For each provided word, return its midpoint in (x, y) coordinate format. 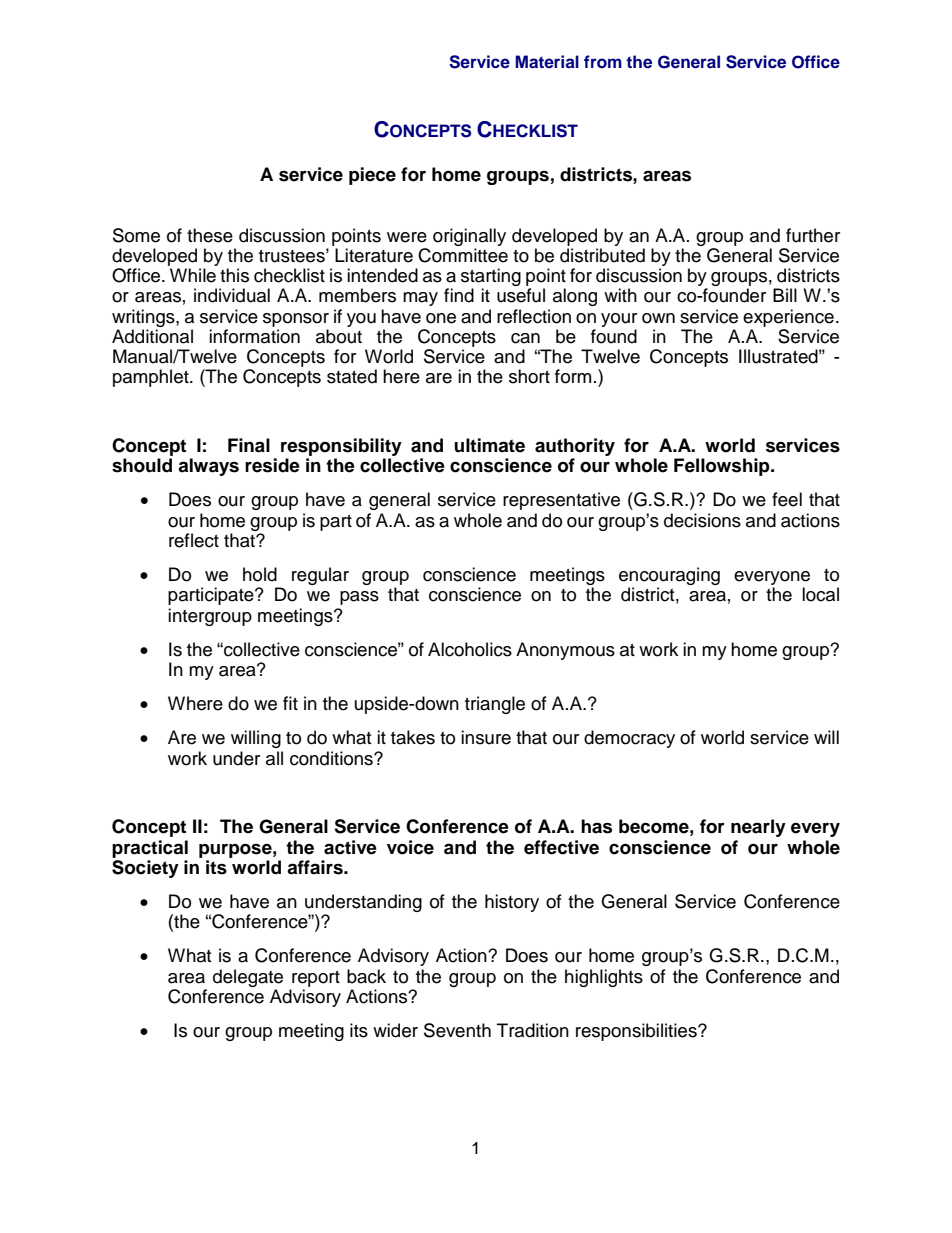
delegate (248, 978)
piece (372, 176)
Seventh (457, 1030)
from (603, 61)
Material (547, 61)
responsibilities (637, 1032)
